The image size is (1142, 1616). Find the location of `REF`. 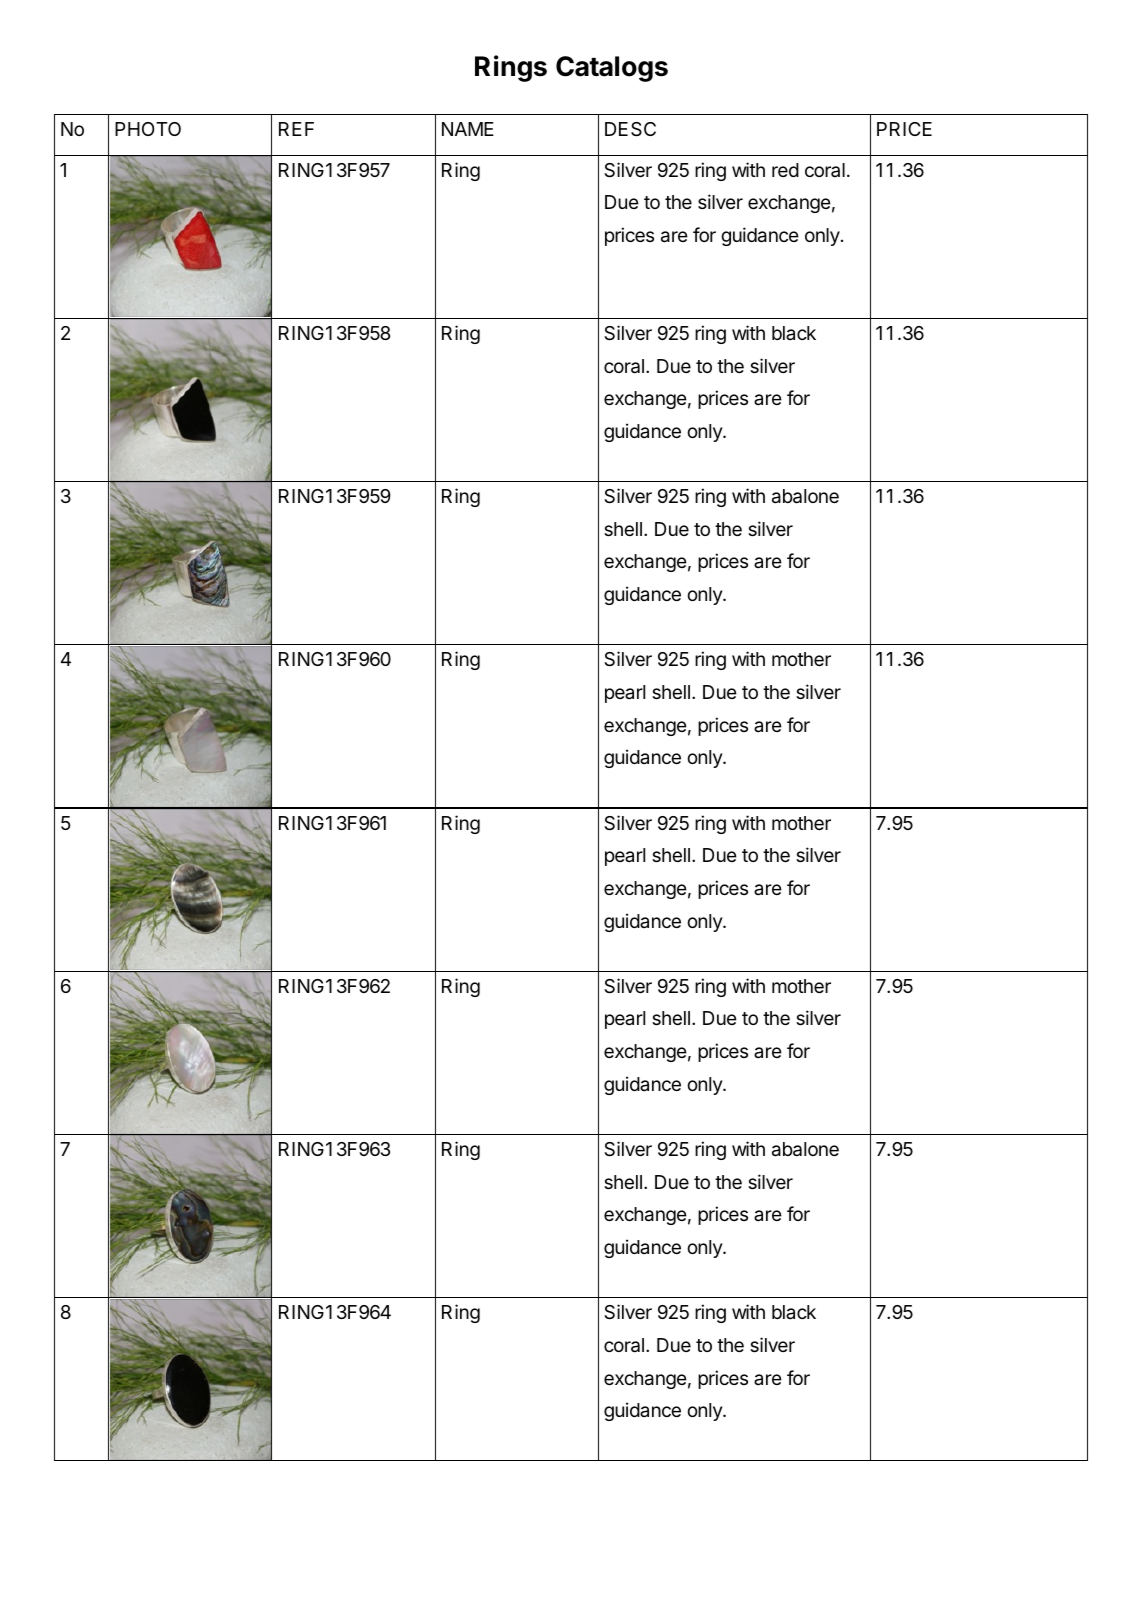

REF is located at coordinates (296, 129).
